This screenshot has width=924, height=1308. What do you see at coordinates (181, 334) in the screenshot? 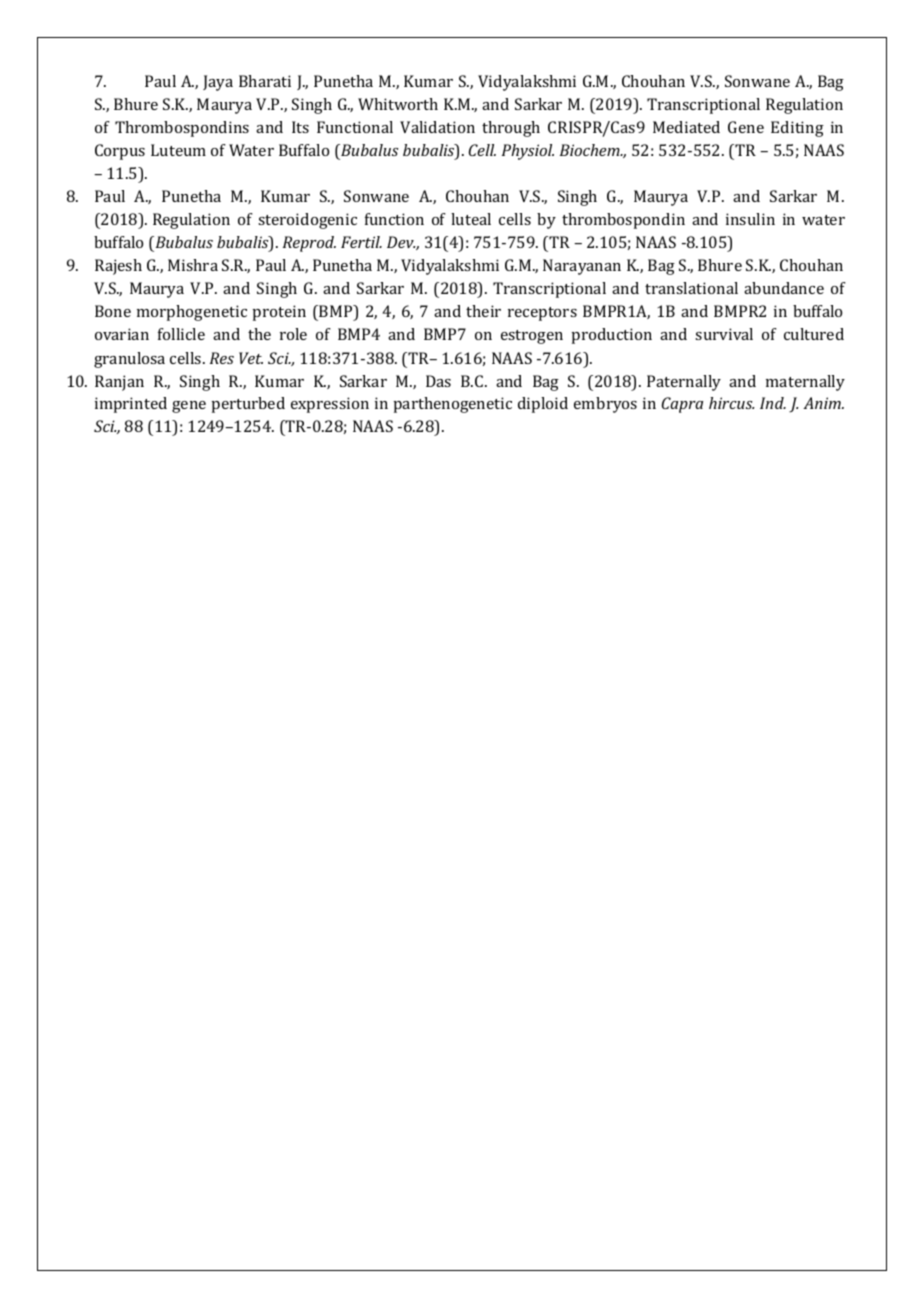
I see `follicle` at bounding box center [181, 334].
